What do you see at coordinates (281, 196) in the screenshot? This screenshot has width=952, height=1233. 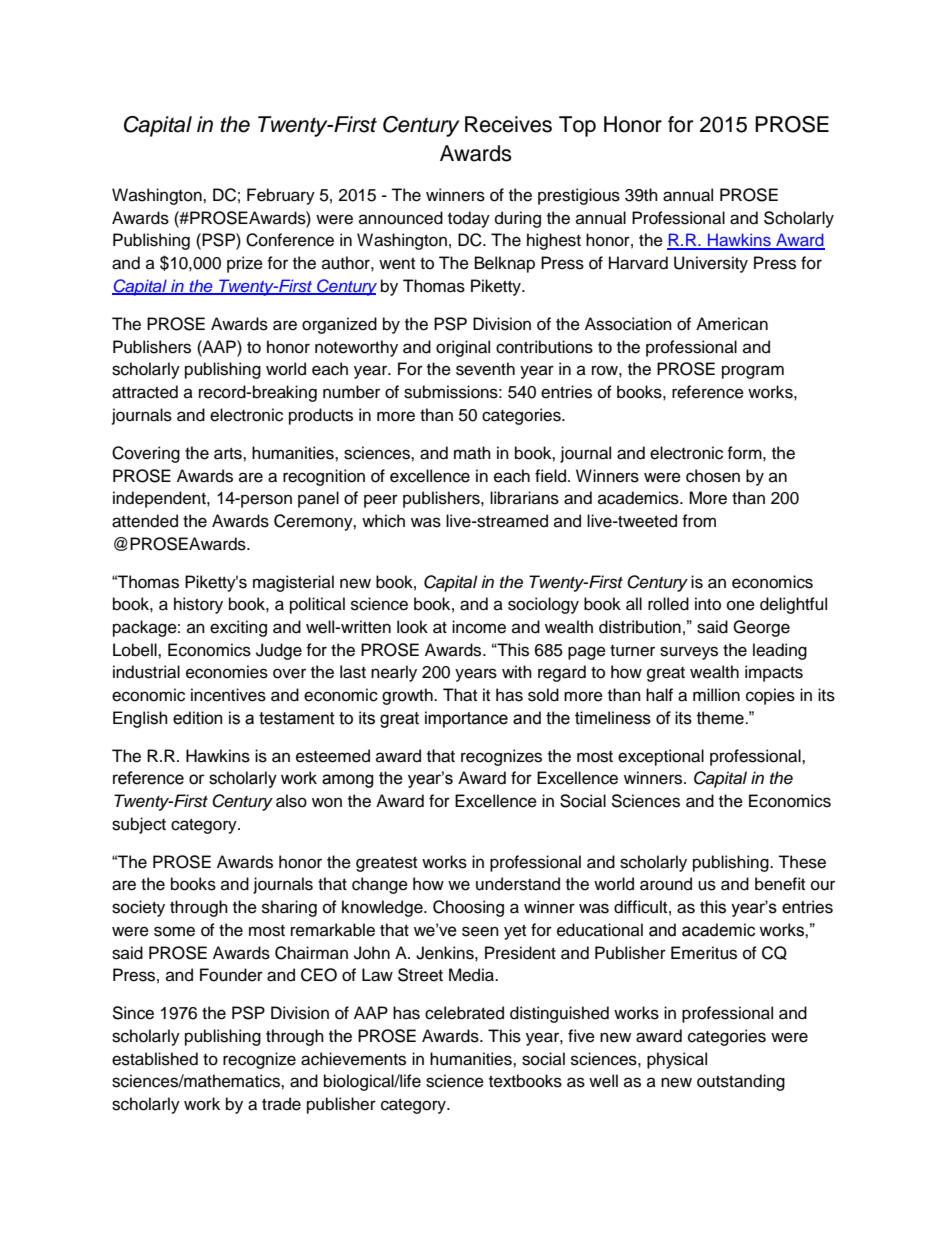 I see `February` at bounding box center [281, 196].
